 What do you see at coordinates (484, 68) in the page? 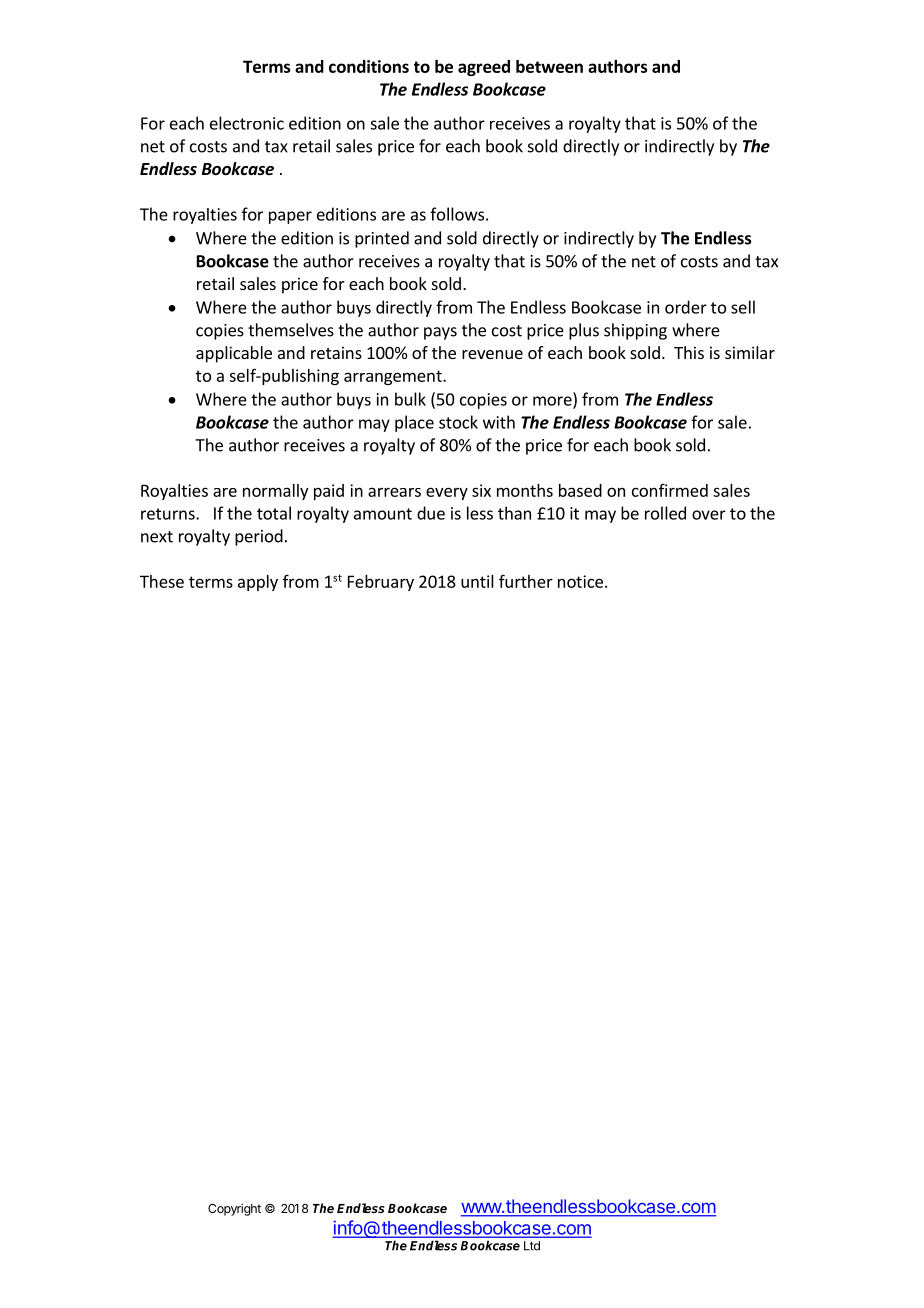
I see `agreed` at bounding box center [484, 68].
